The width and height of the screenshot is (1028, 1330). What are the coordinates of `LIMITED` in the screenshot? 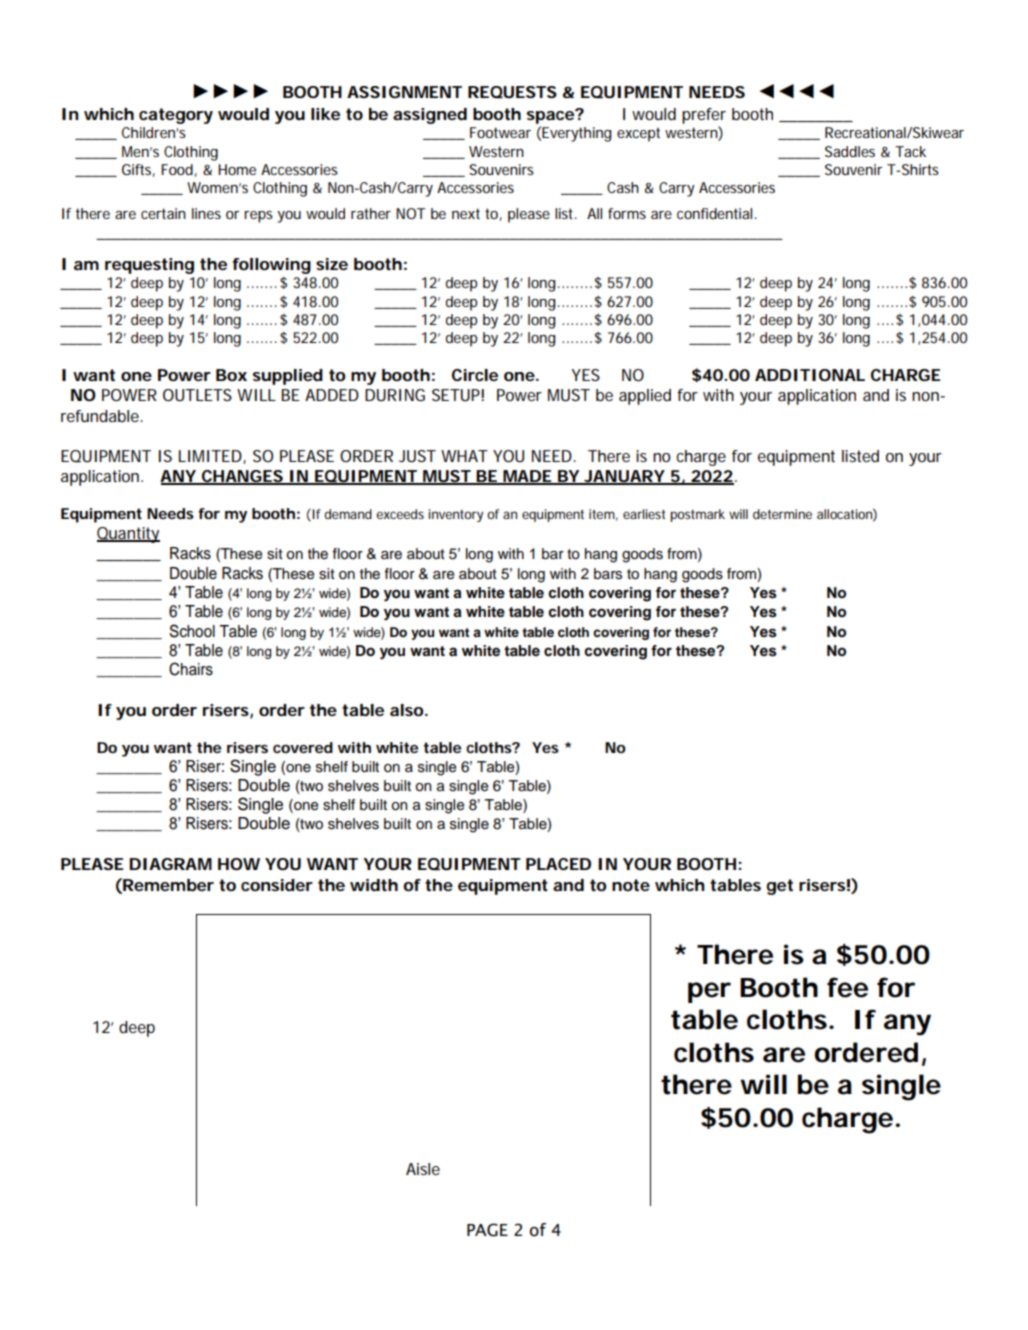 It's located at (211, 457).
